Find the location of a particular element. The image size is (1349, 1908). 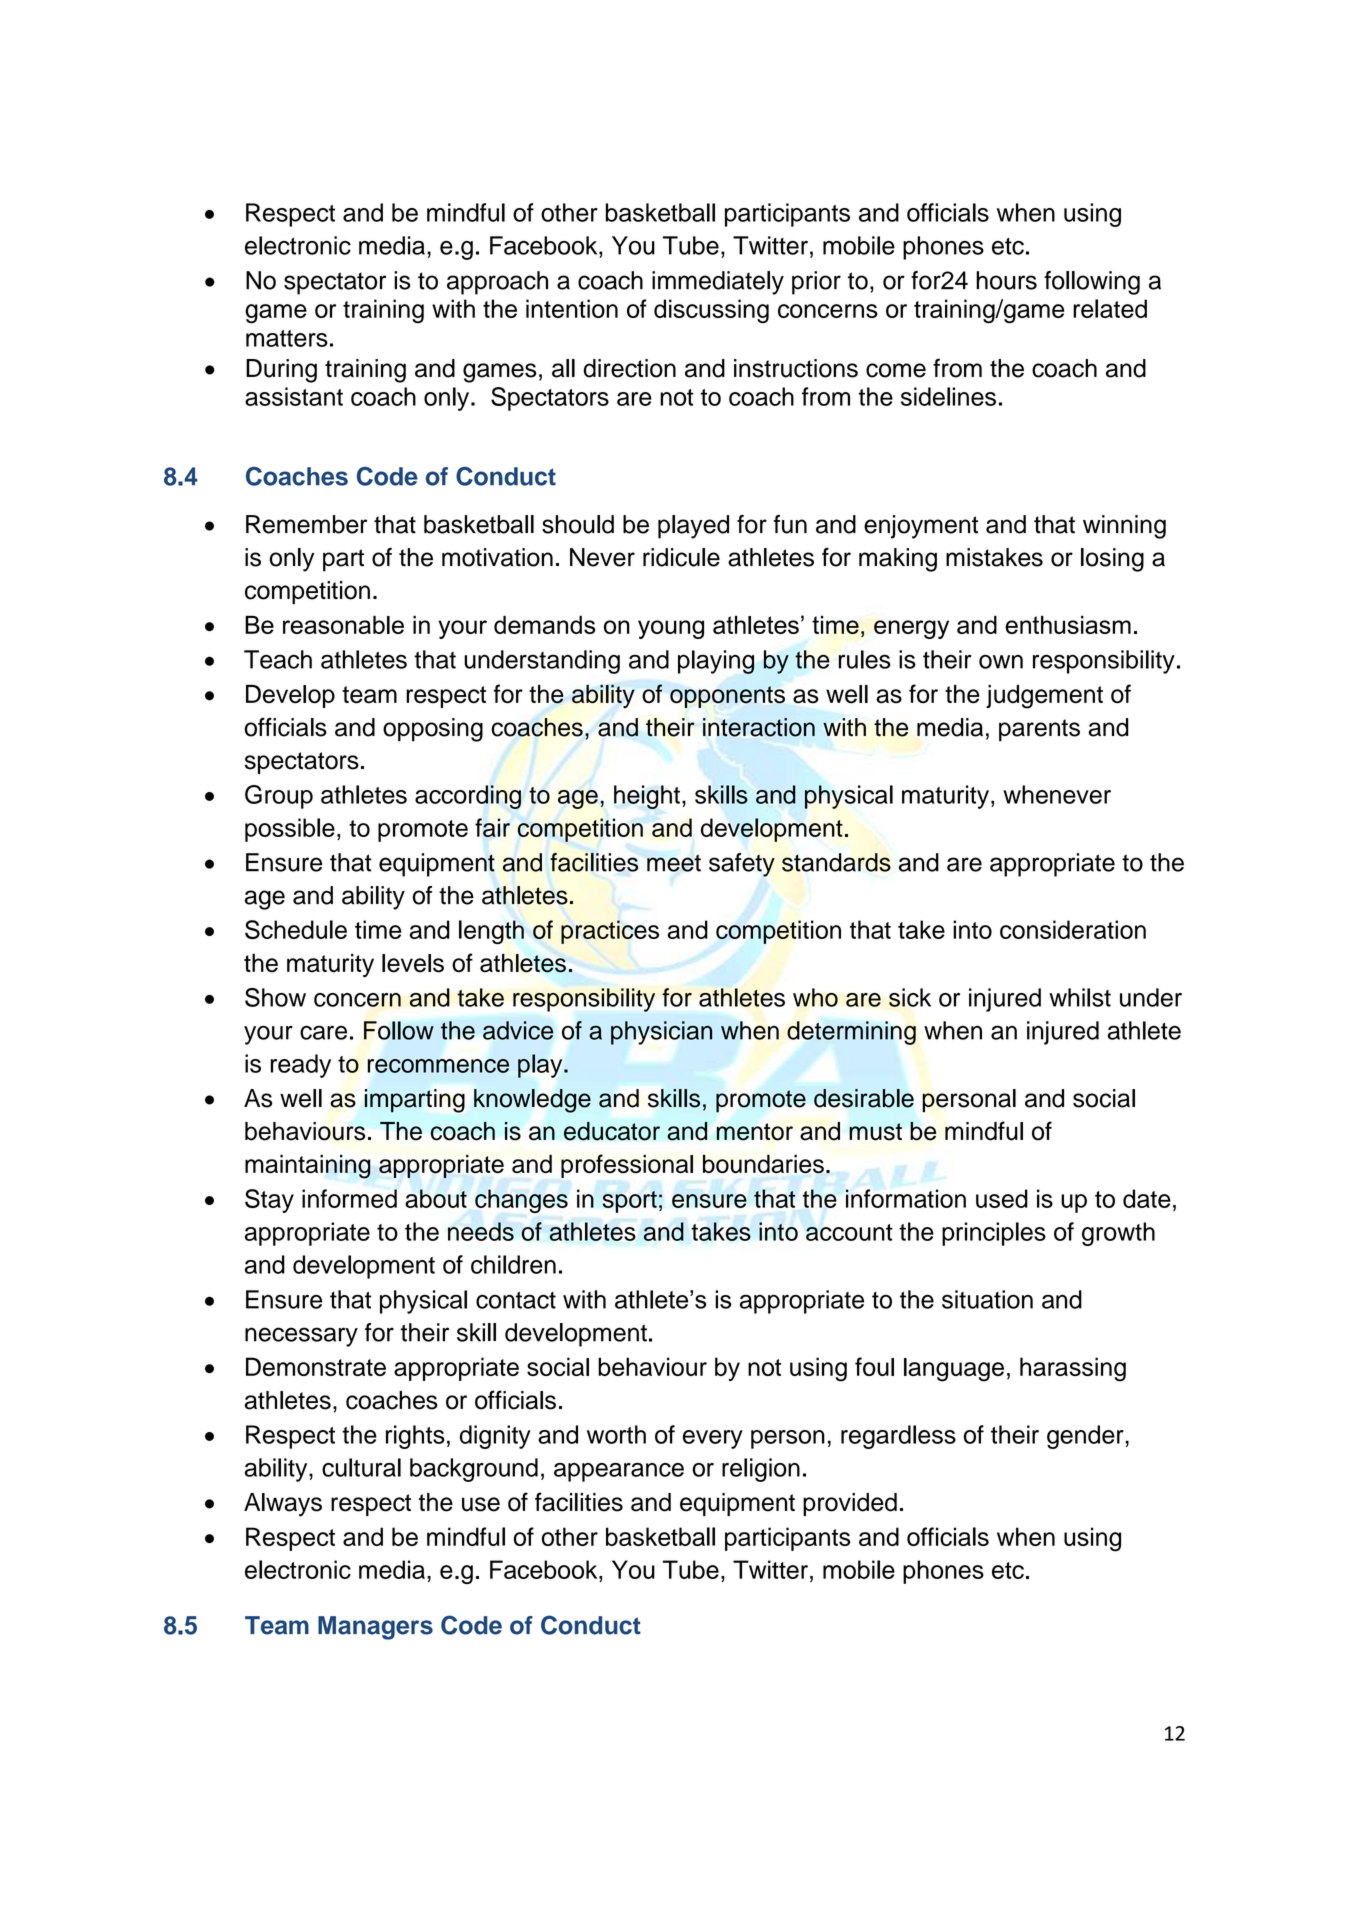

religion is located at coordinates (761, 1470).
